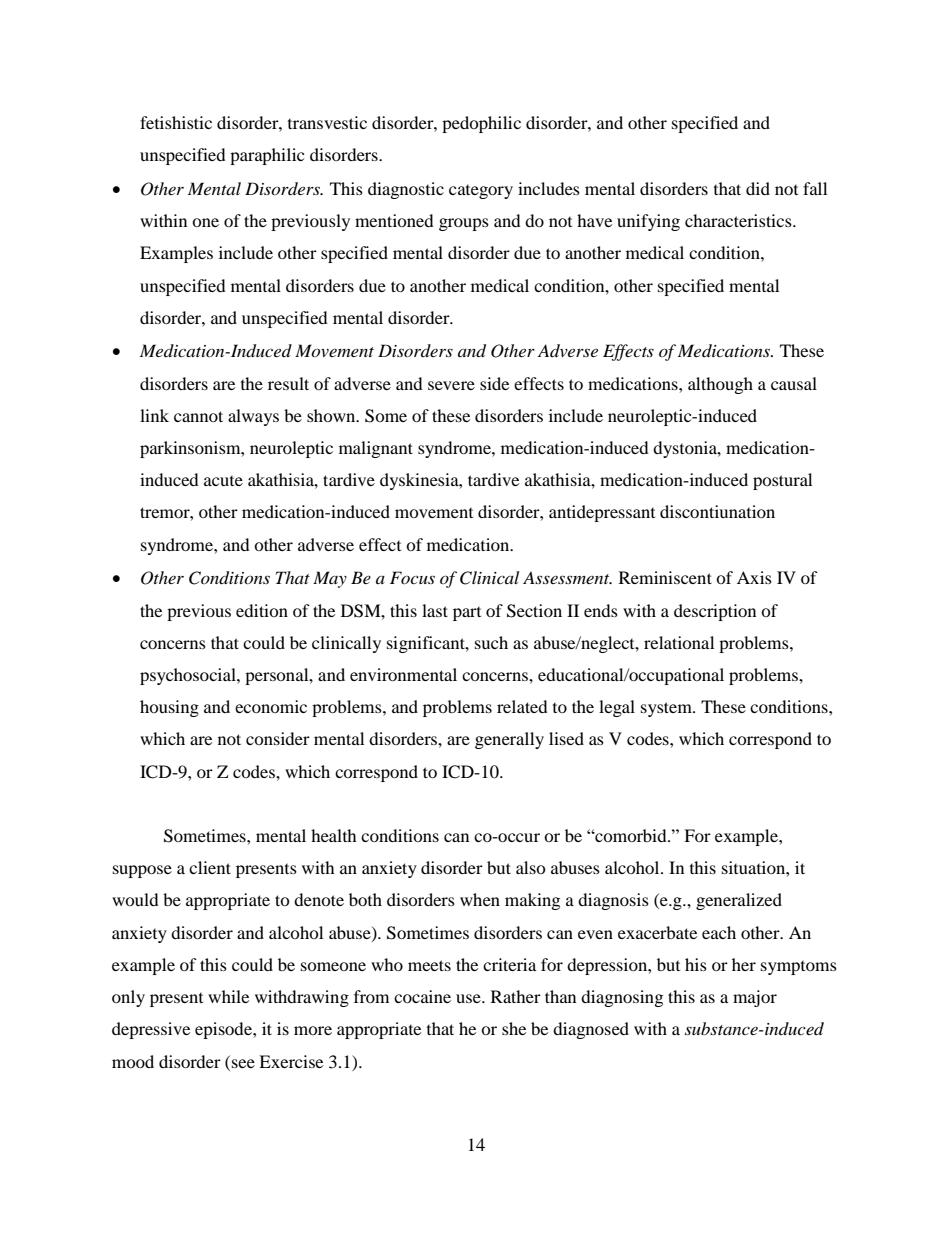  I want to click on category, so click(481, 192).
